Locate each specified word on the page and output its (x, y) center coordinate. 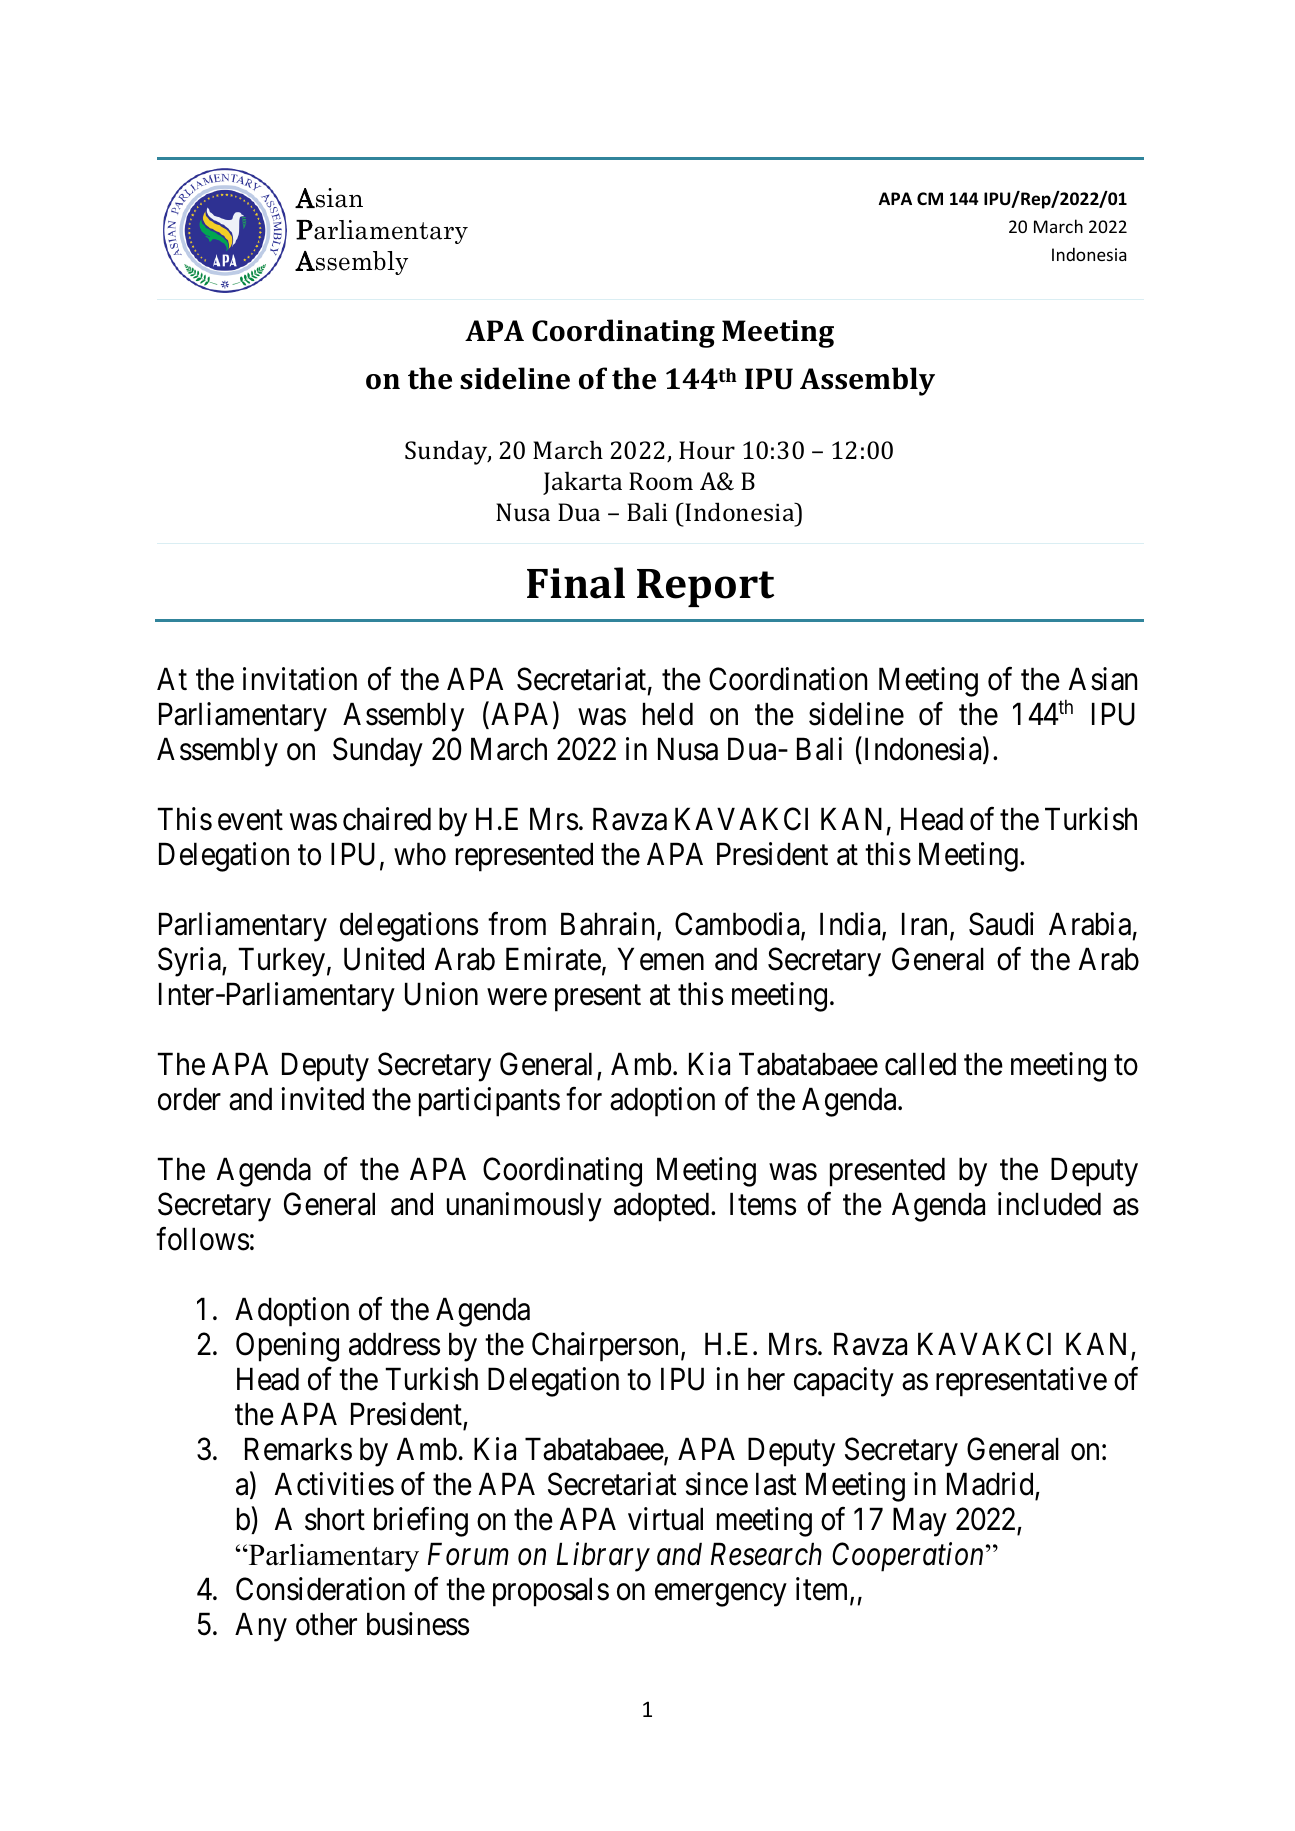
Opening (287, 1347)
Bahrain (609, 925)
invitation (300, 679)
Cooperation (907, 1557)
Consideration (320, 1589)
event (250, 820)
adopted (663, 1207)
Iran (924, 924)
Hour (707, 450)
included (1049, 1204)
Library (603, 1557)
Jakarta (582, 483)
